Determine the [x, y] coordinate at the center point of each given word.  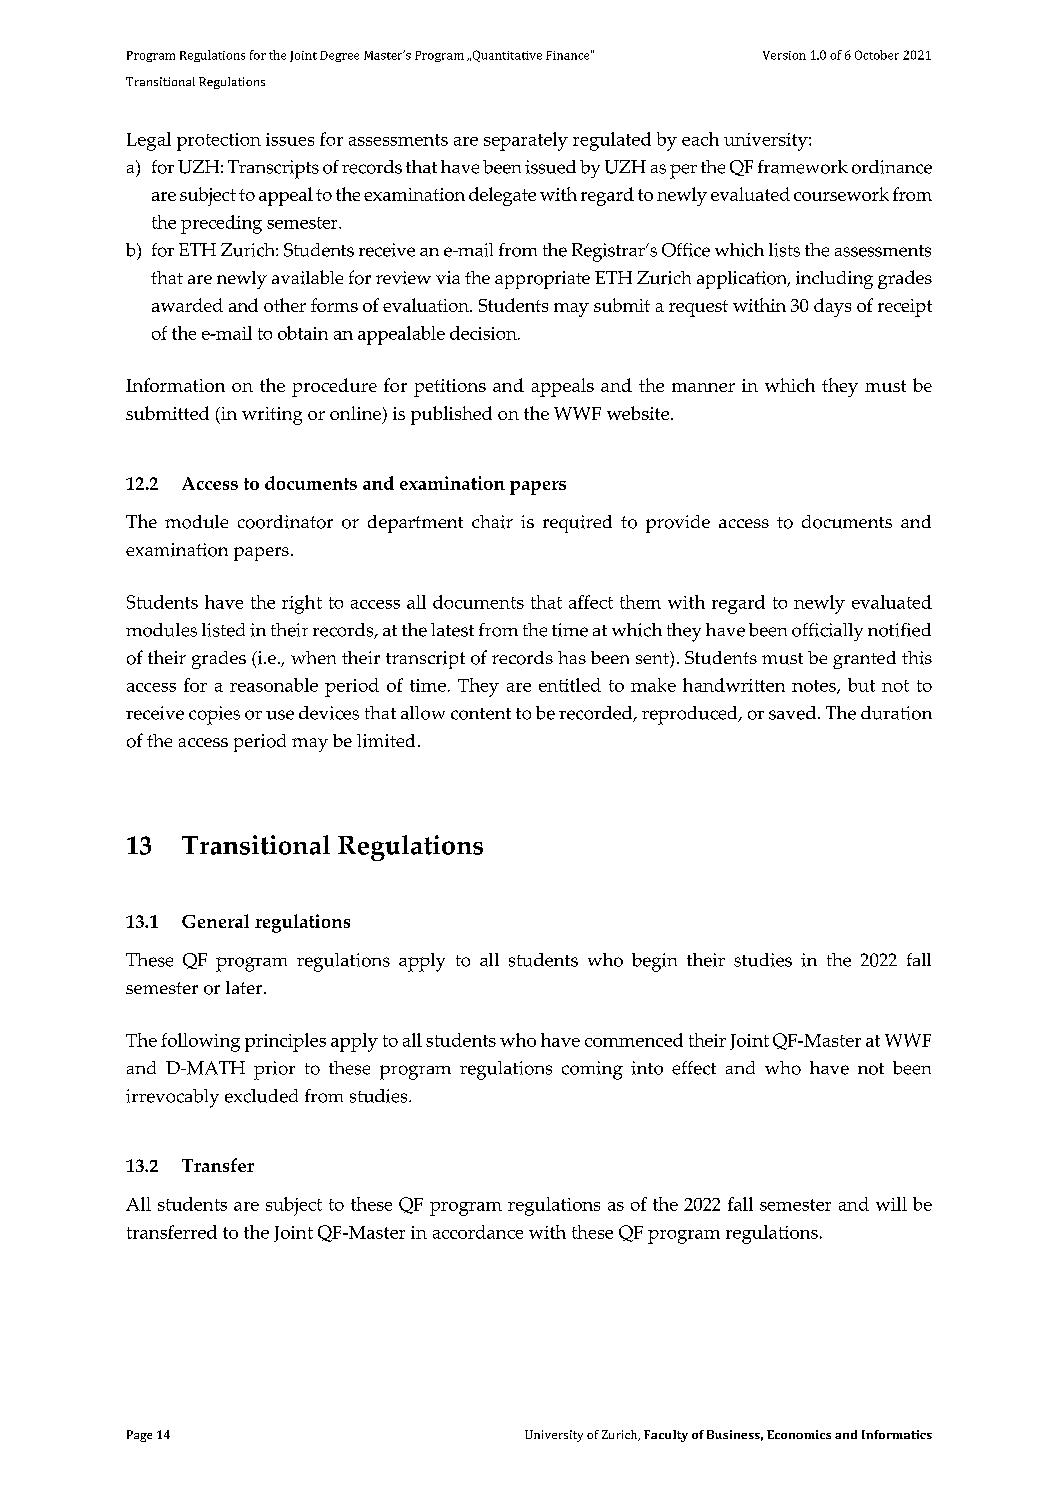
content [481, 714]
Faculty [666, 1436]
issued [550, 167]
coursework [841, 194]
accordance [478, 1232]
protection [219, 142]
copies [214, 715]
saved [792, 713]
